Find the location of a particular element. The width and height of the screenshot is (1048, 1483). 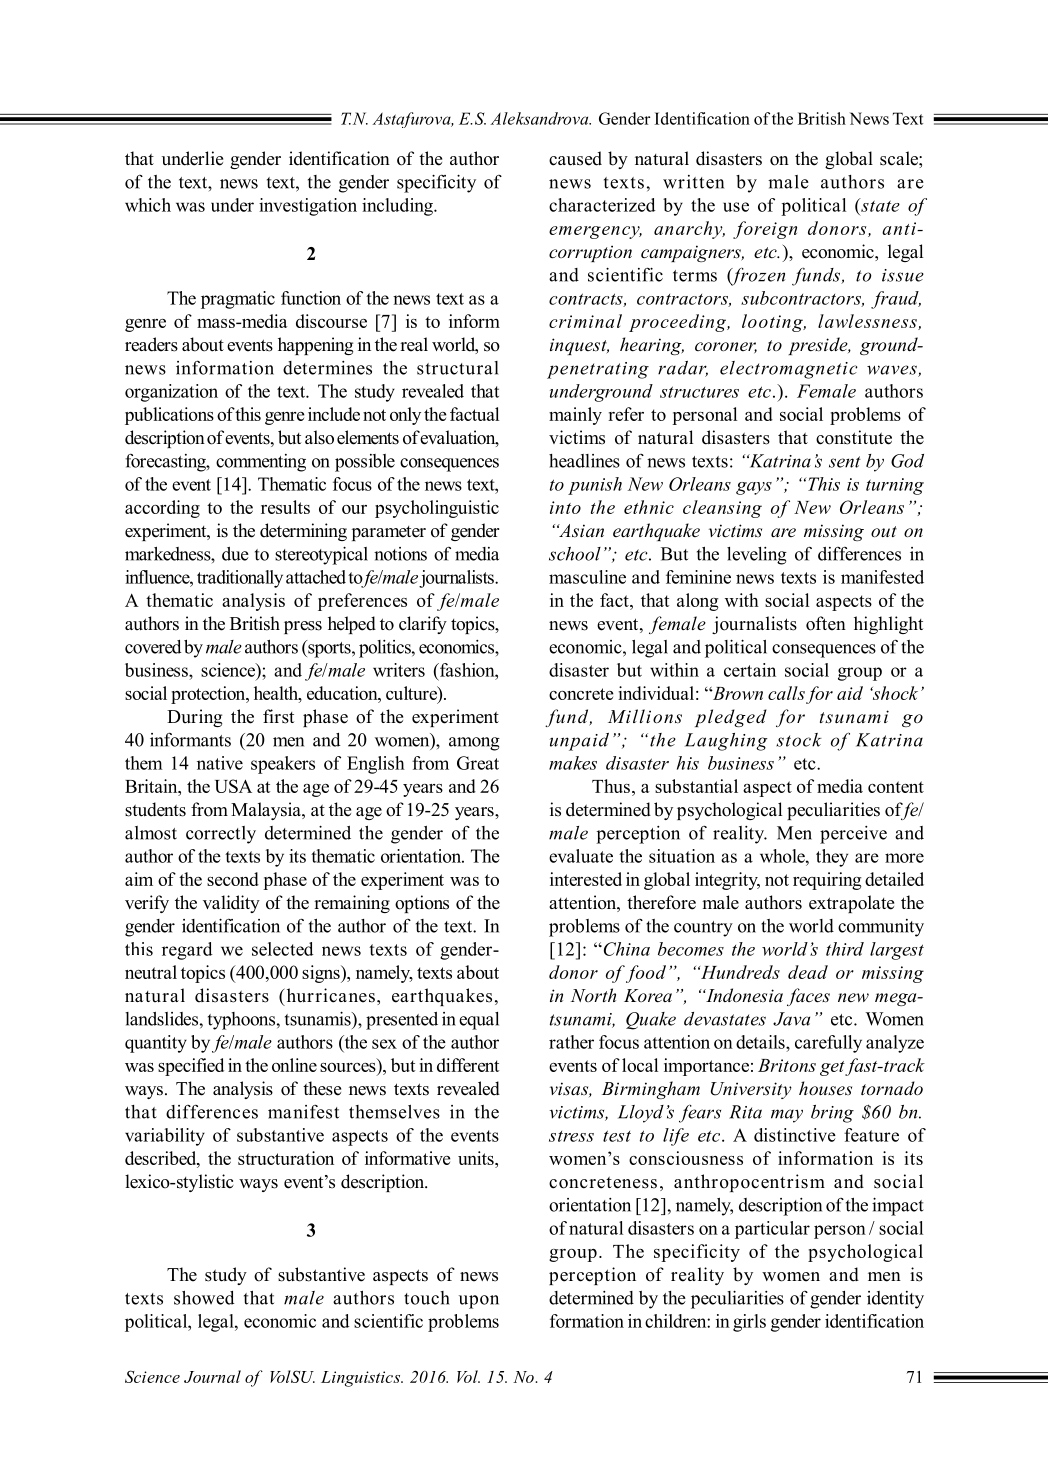

stress is located at coordinates (571, 1136).
